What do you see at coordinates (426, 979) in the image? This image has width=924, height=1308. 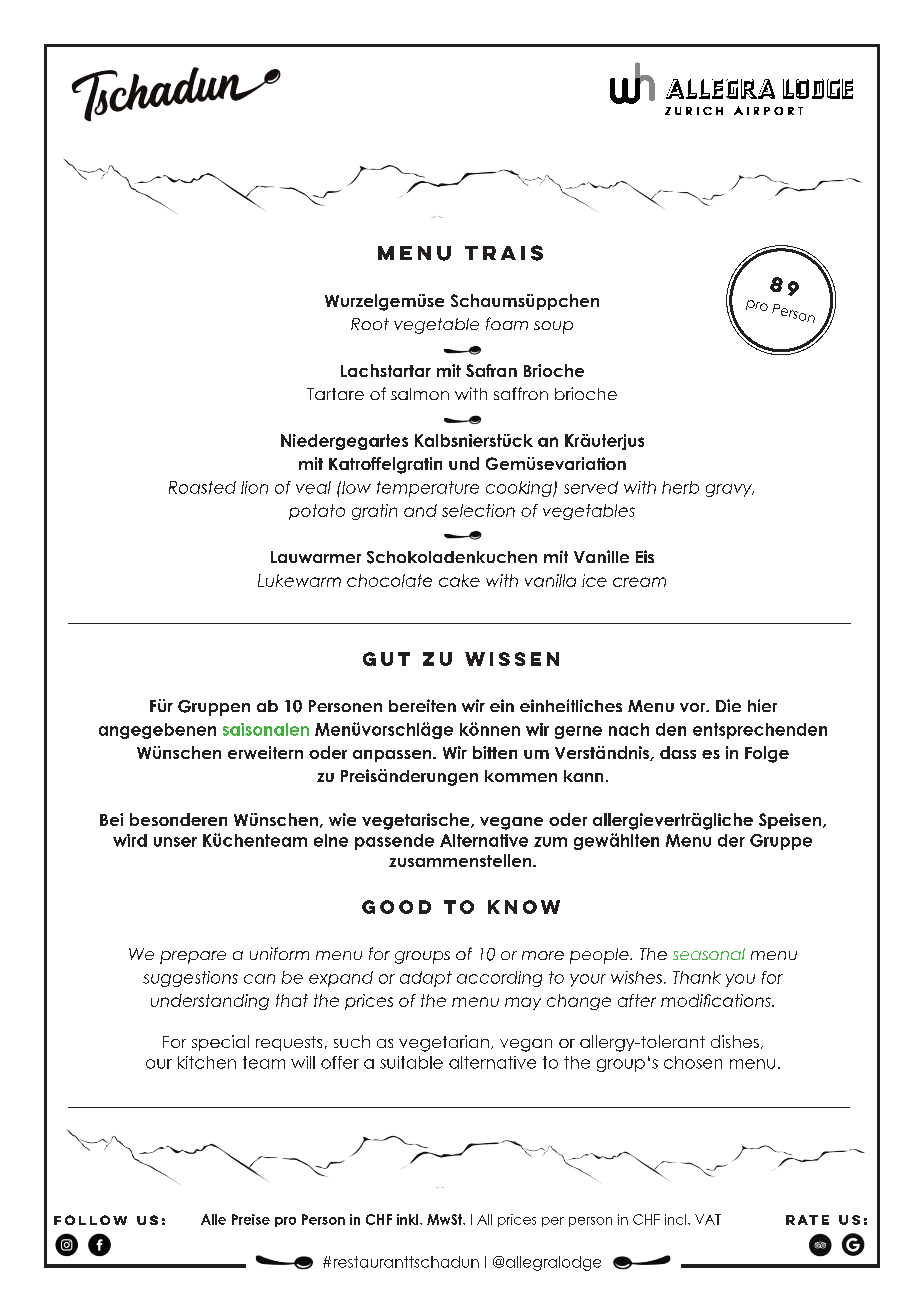 I see `adapt` at bounding box center [426, 979].
